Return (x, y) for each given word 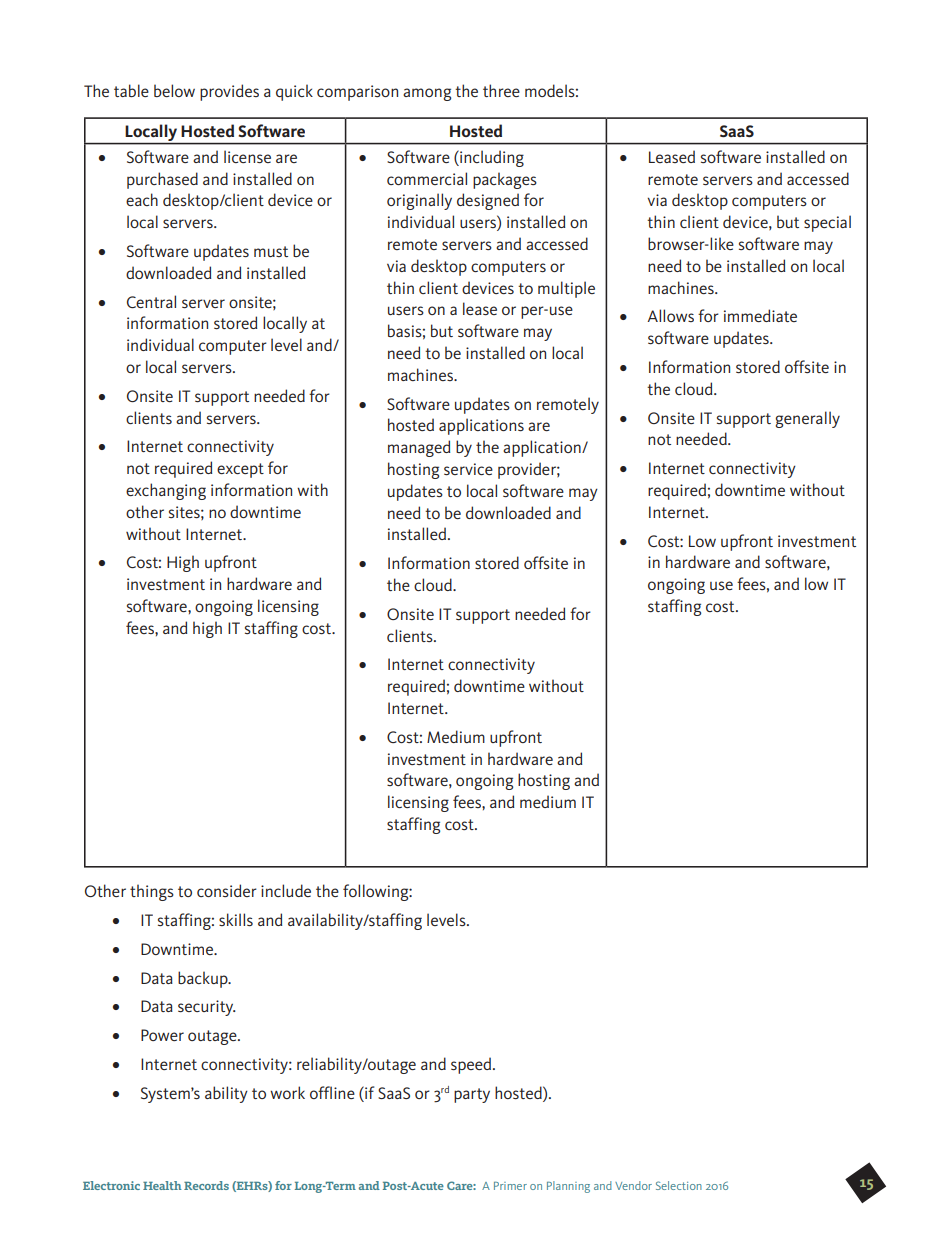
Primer (510, 1186)
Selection (679, 1185)
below (174, 90)
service (468, 469)
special (827, 223)
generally (807, 419)
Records (206, 1185)
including (491, 158)
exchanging (166, 491)
